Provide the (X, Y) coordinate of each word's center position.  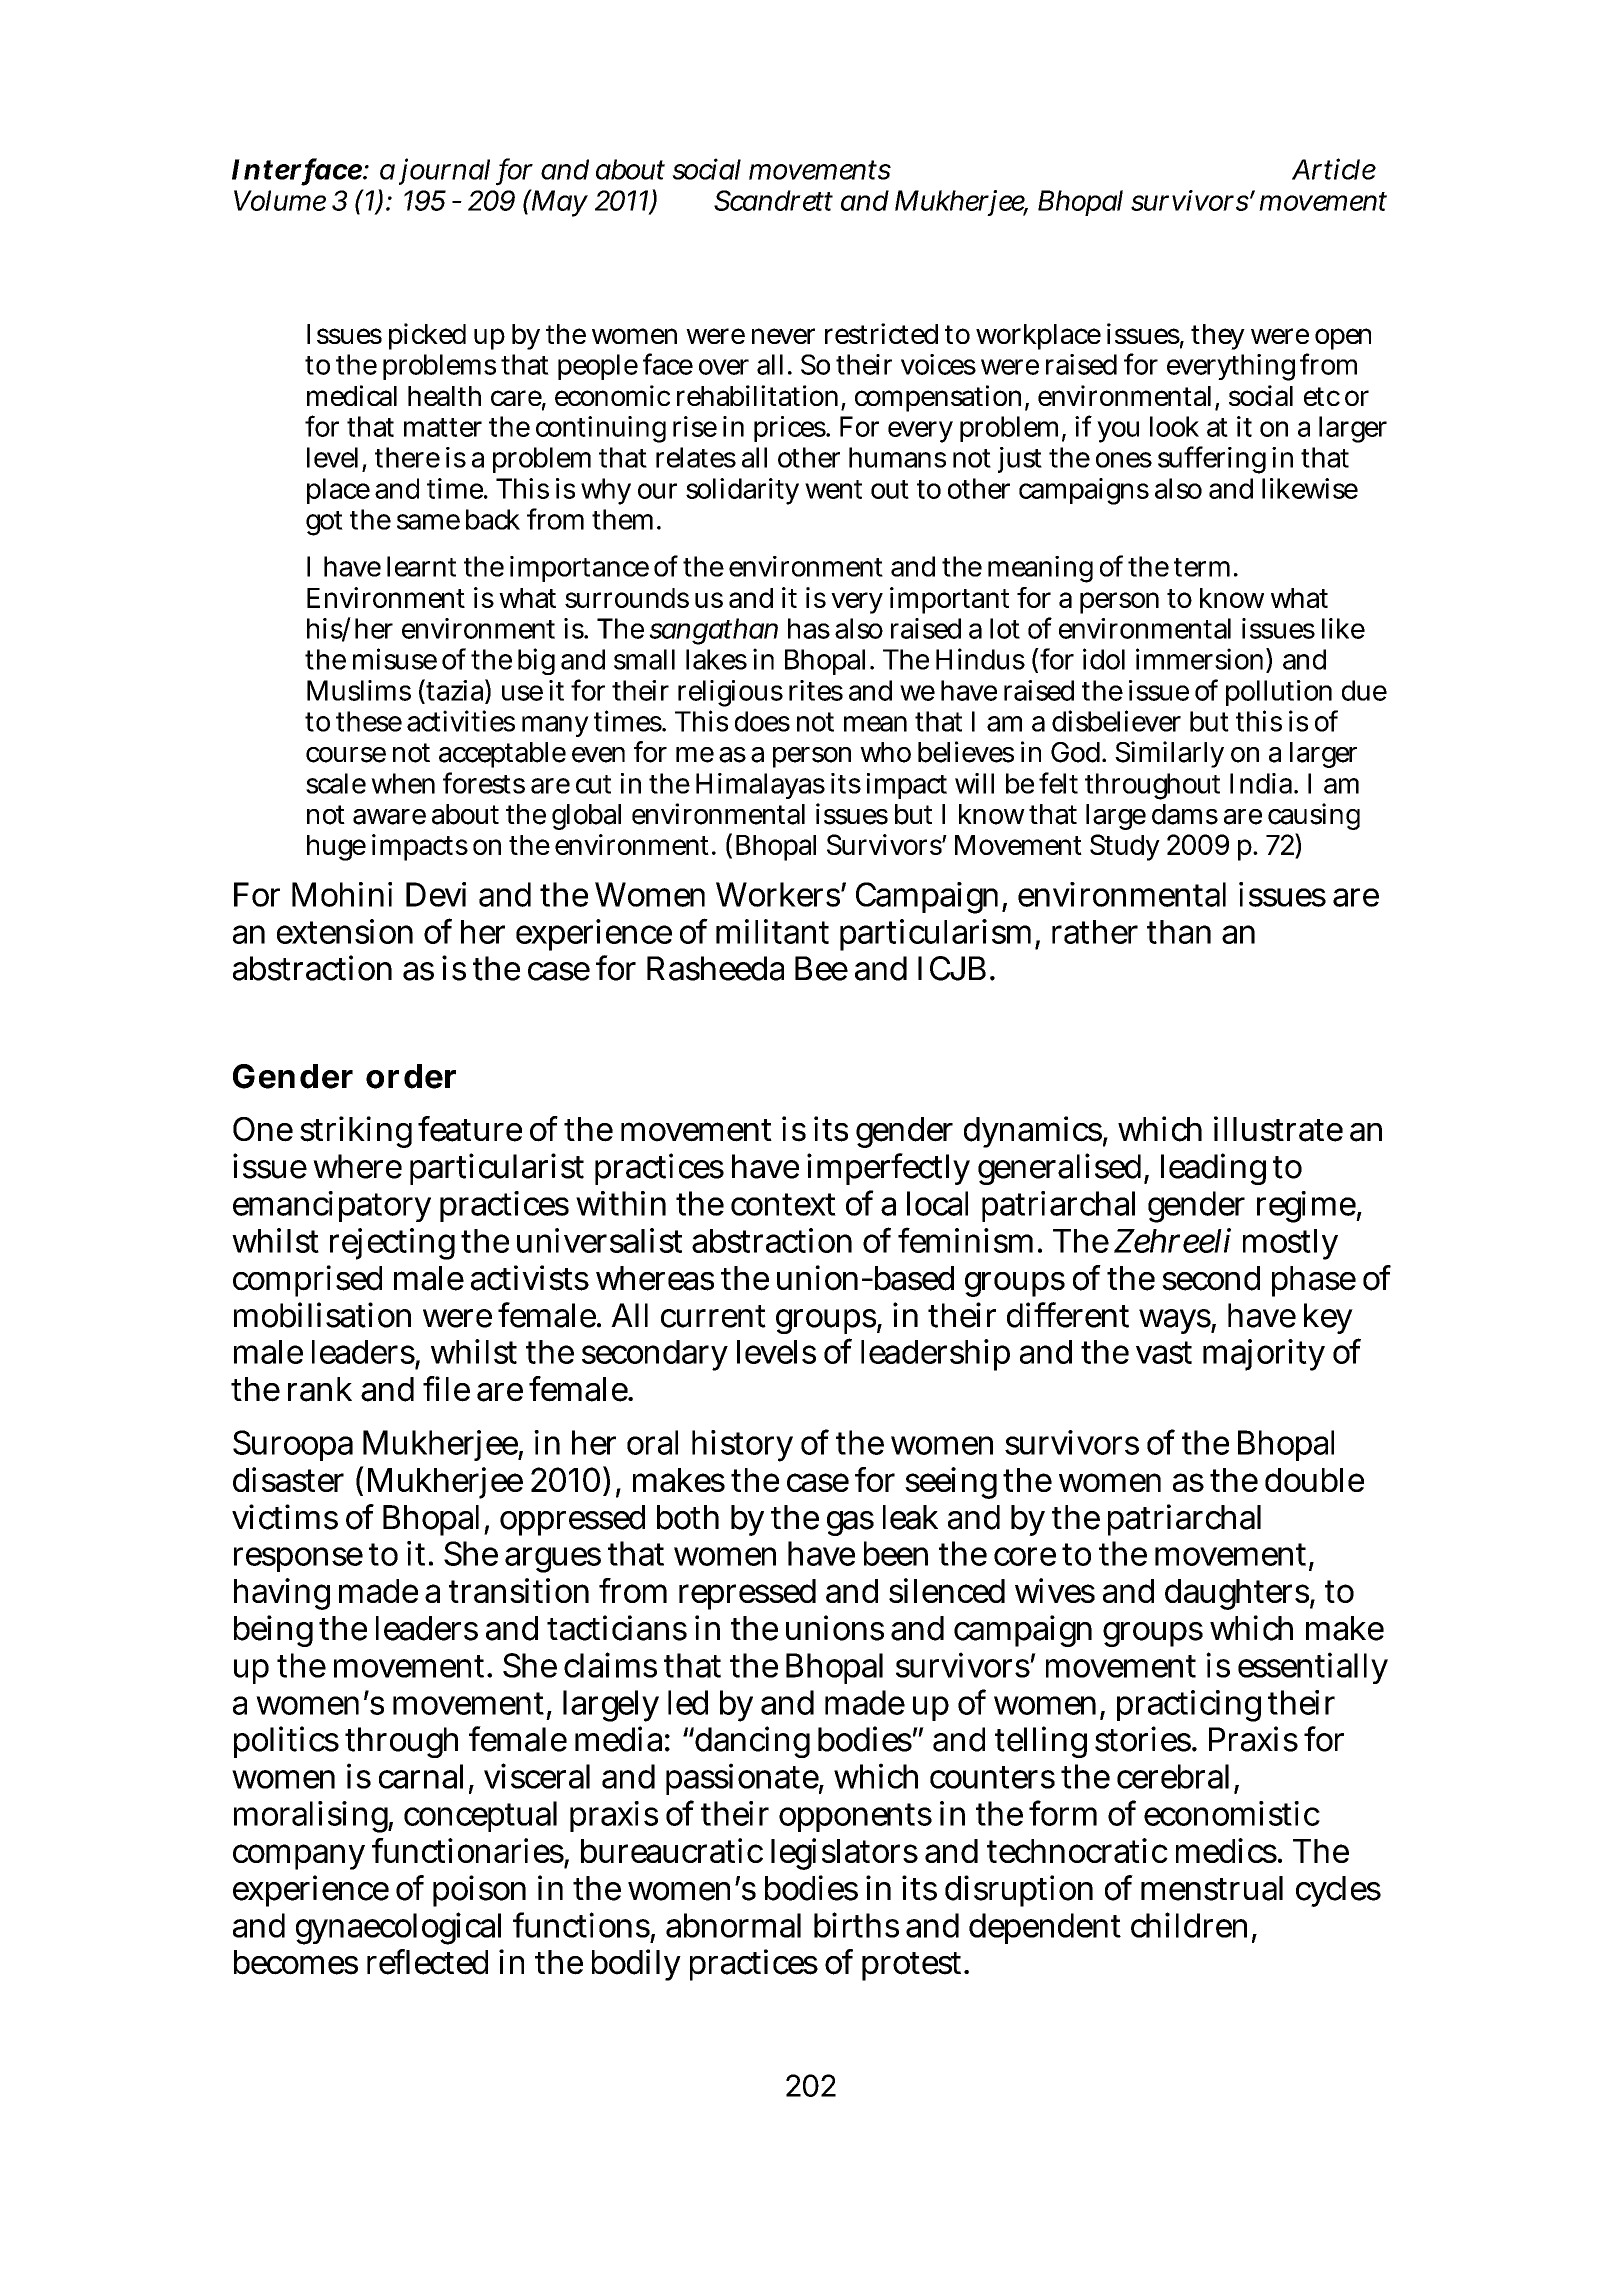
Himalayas (760, 786)
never (783, 336)
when (403, 783)
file (446, 1389)
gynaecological (398, 1928)
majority (1264, 1355)
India (1261, 783)
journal (444, 171)
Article (1334, 169)
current (713, 1316)
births (856, 1925)
